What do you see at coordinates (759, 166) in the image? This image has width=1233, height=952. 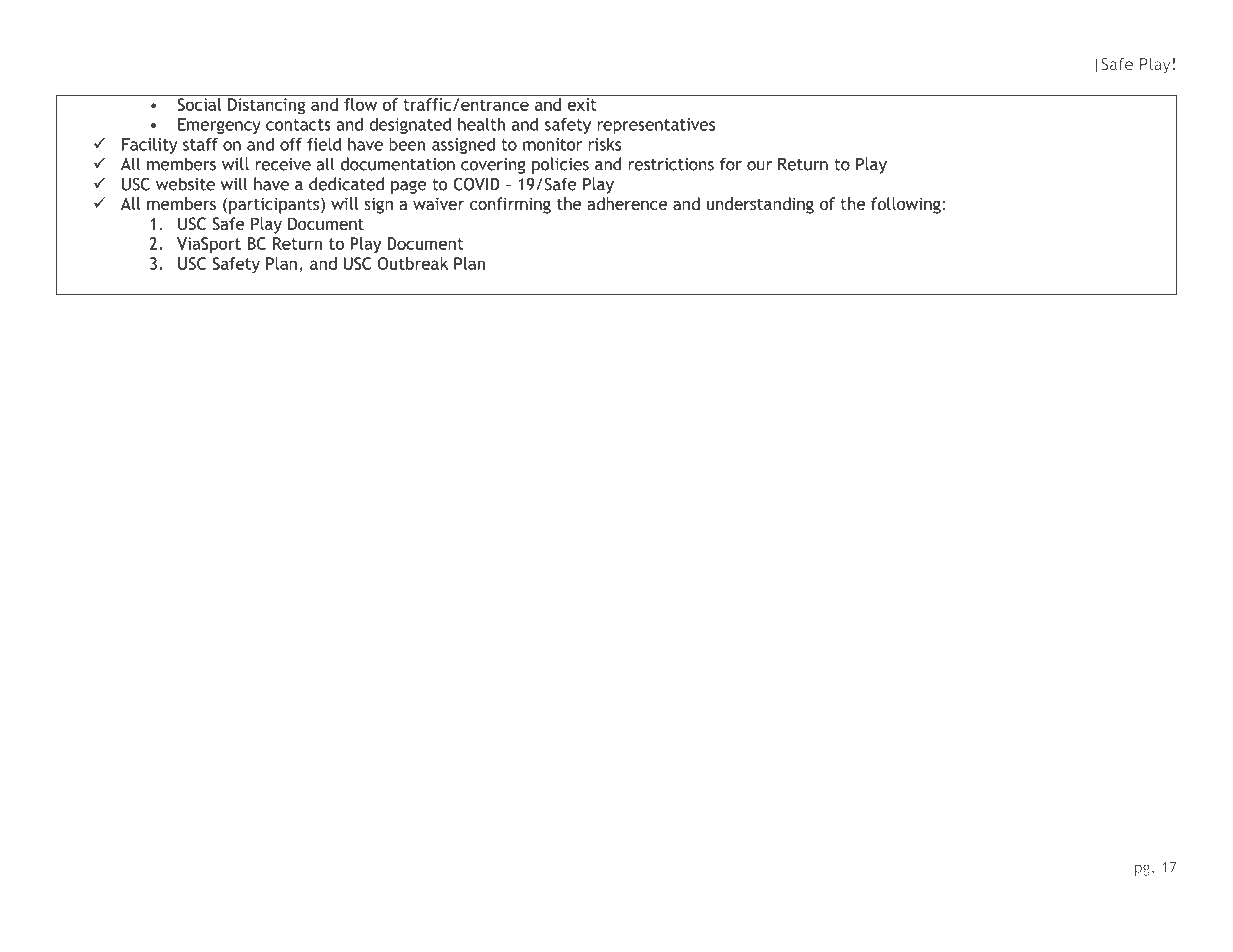 I see `our` at bounding box center [759, 166].
